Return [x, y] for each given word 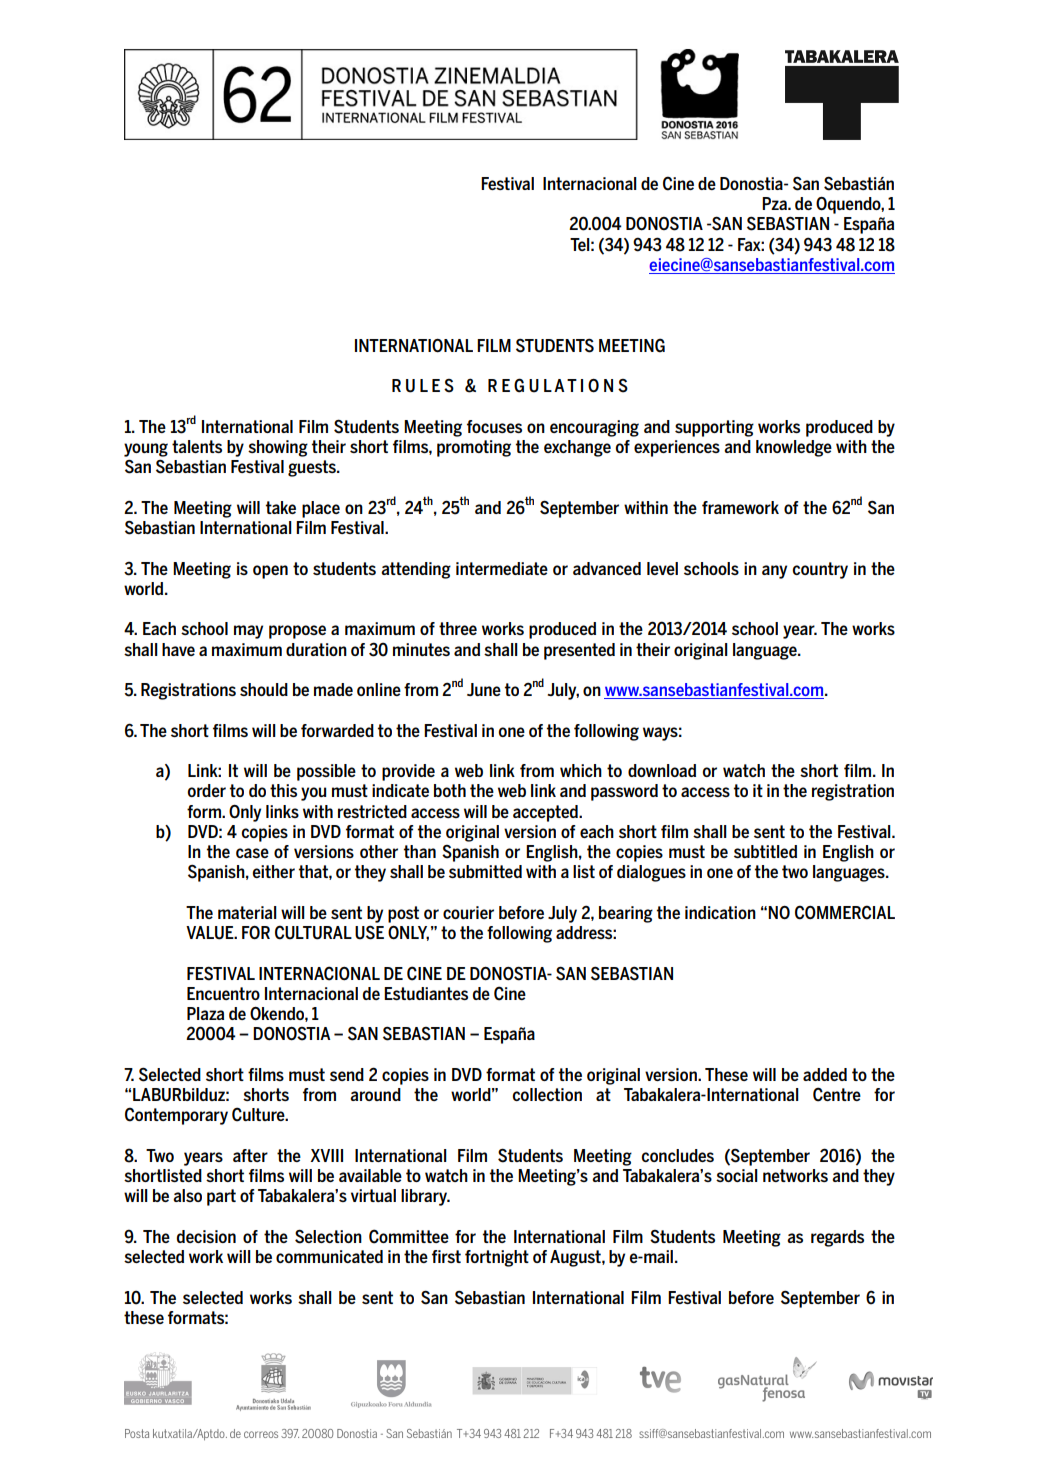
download [662, 770]
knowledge [794, 448]
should [264, 689]
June [484, 689]
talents [197, 446]
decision [206, 1236]
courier [468, 912]
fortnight [497, 1258]
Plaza [205, 1013]
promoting [474, 448]
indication [720, 912]
